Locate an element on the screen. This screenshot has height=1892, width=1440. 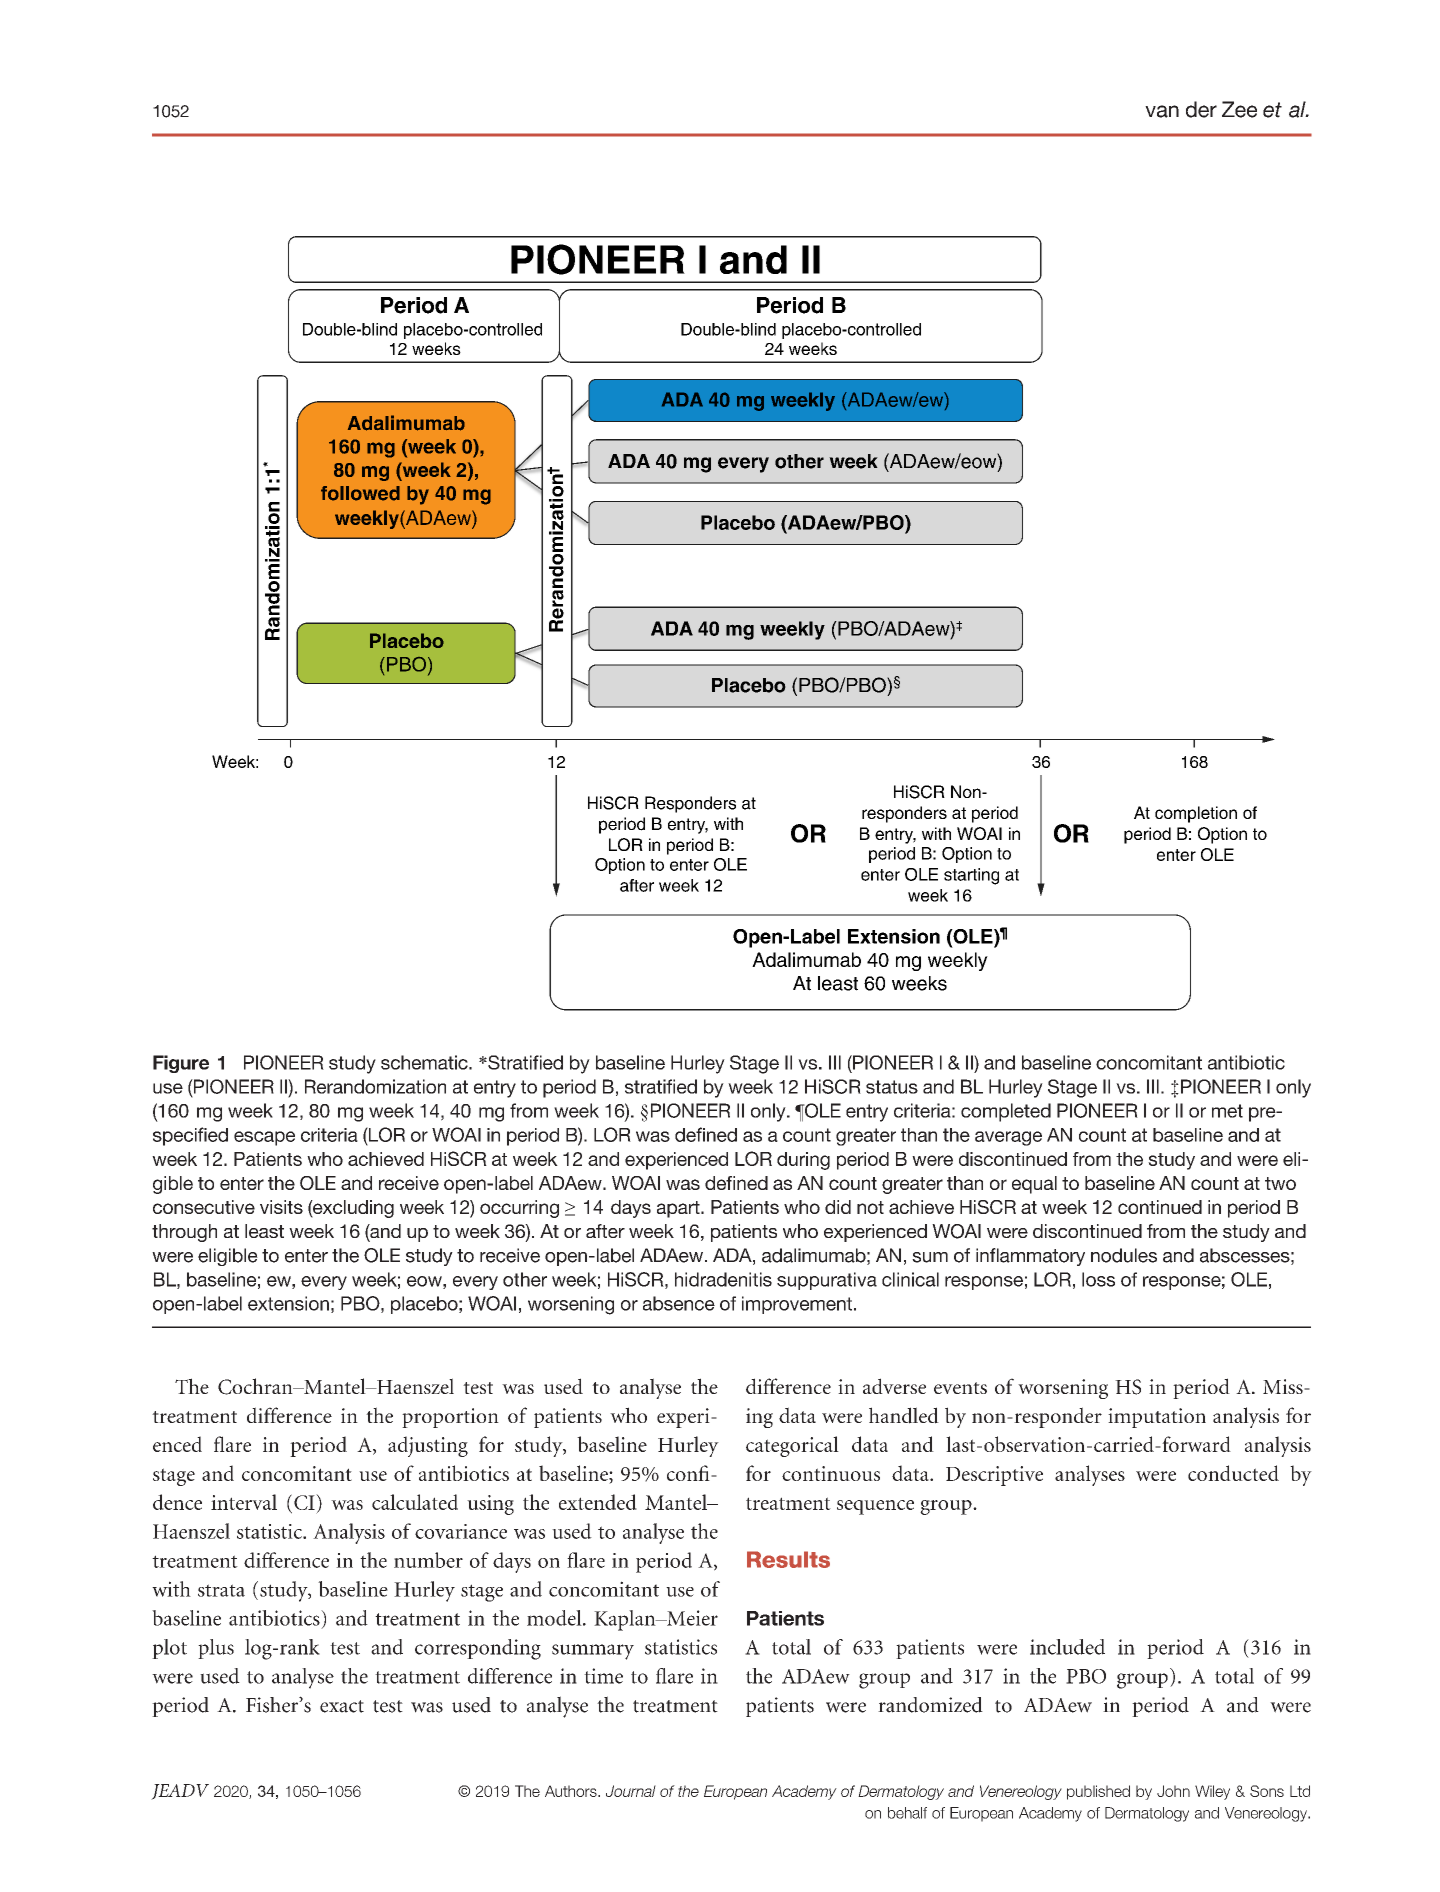
John is located at coordinates (1173, 1791).
